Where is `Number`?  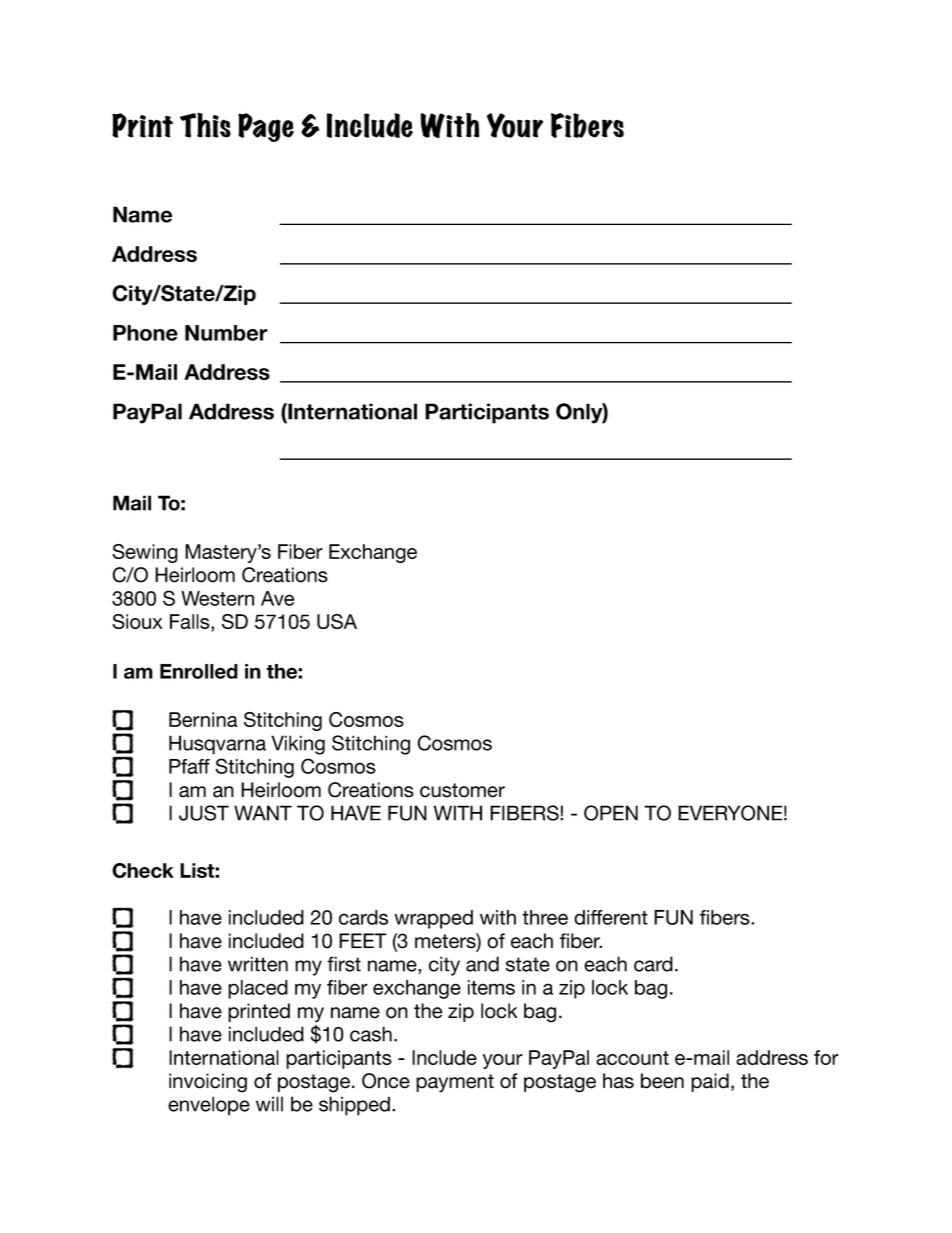 Number is located at coordinates (226, 333).
